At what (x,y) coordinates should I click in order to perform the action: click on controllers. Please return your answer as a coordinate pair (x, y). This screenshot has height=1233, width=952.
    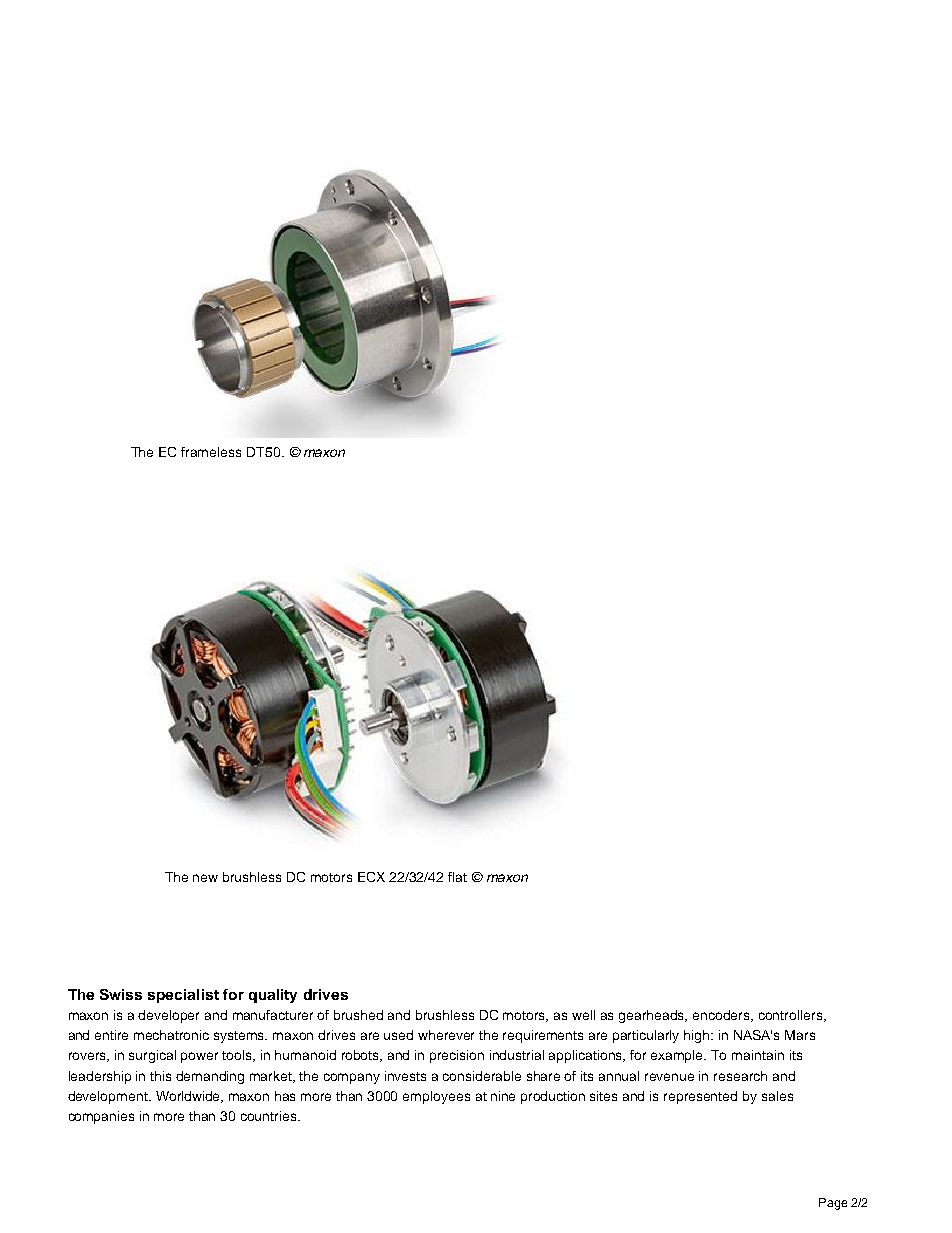
    Looking at the image, I should click on (792, 1016).
